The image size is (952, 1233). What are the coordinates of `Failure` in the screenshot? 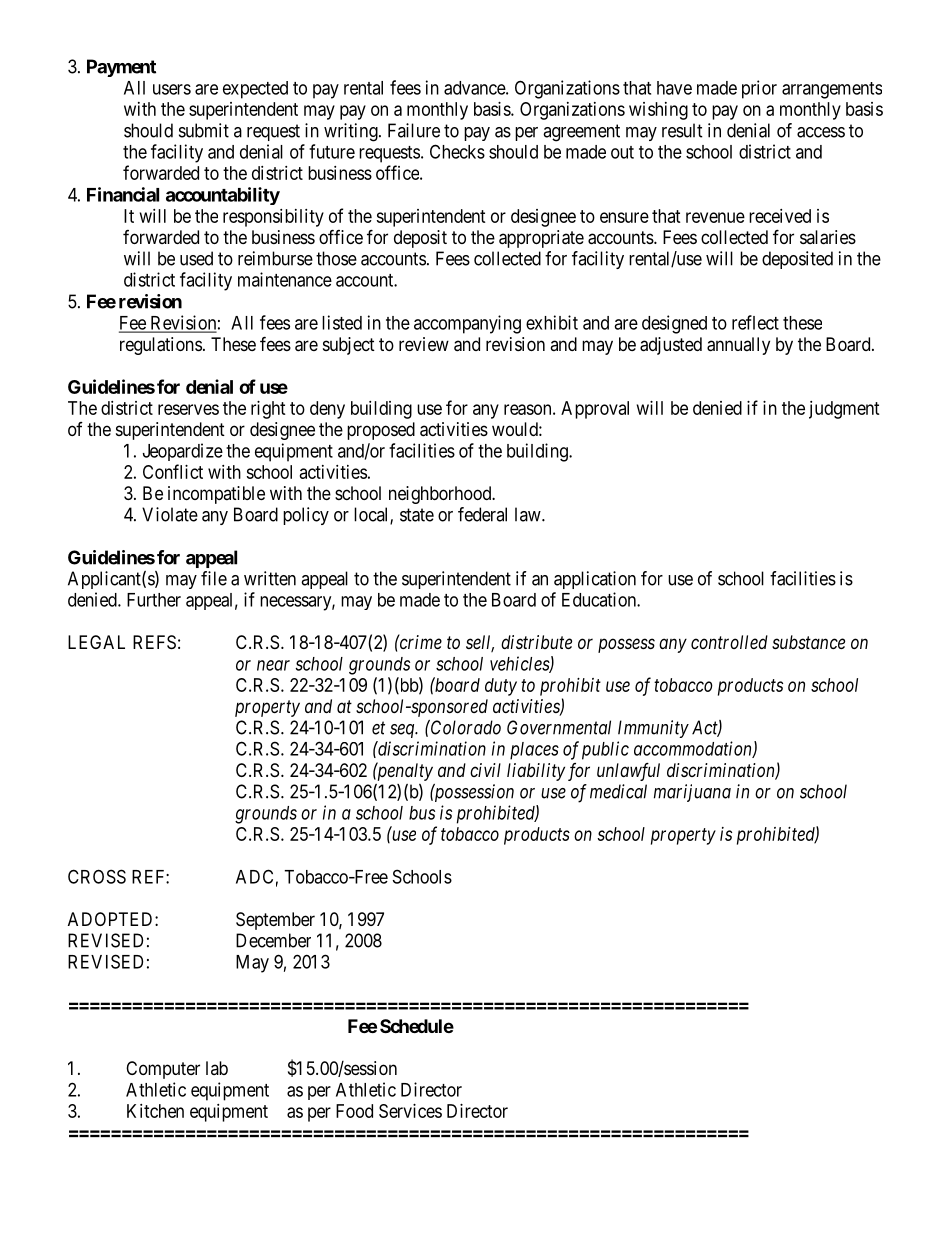 It's located at (414, 130).
